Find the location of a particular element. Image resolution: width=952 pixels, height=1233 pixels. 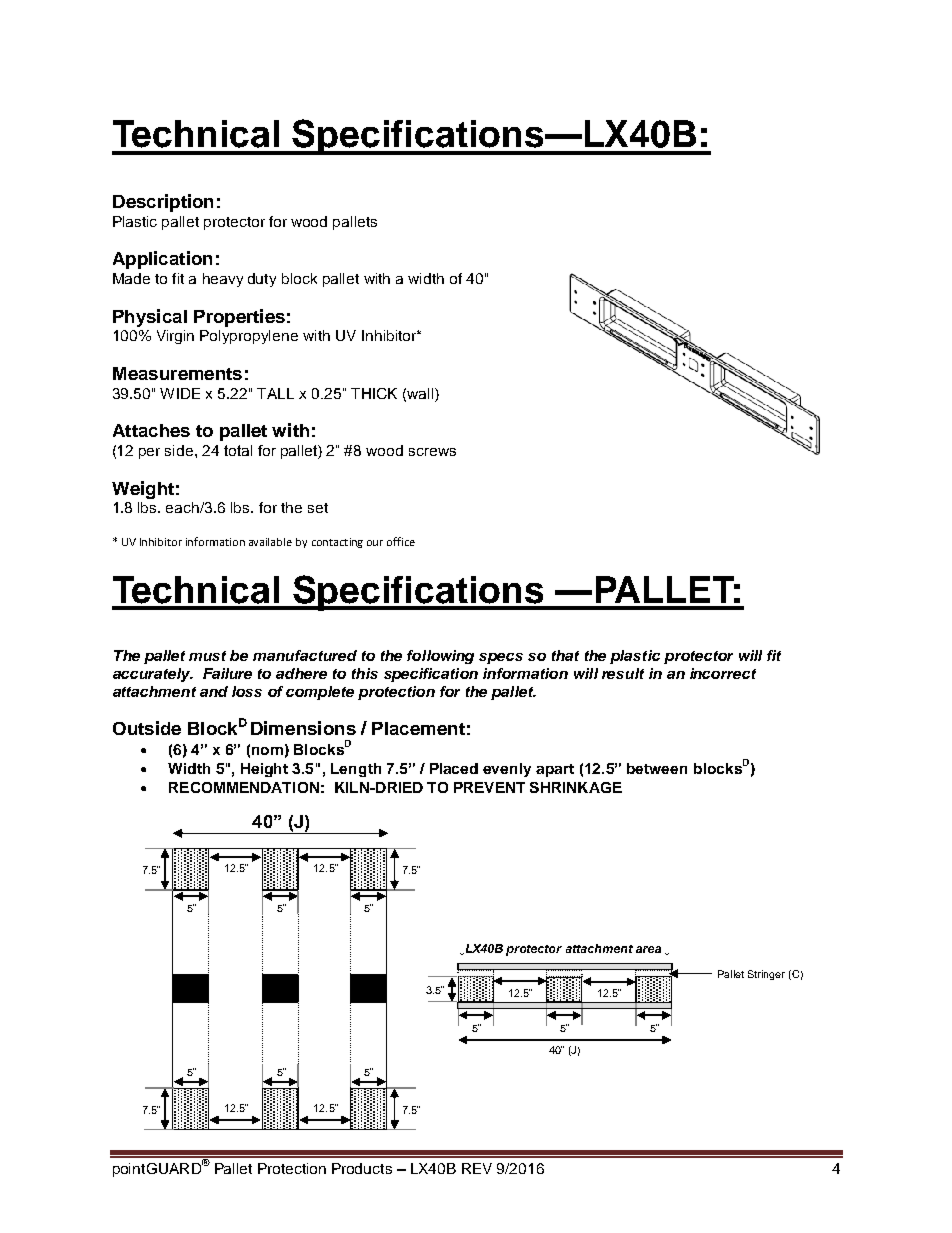

RECOMMENDATION is located at coordinates (244, 787).
